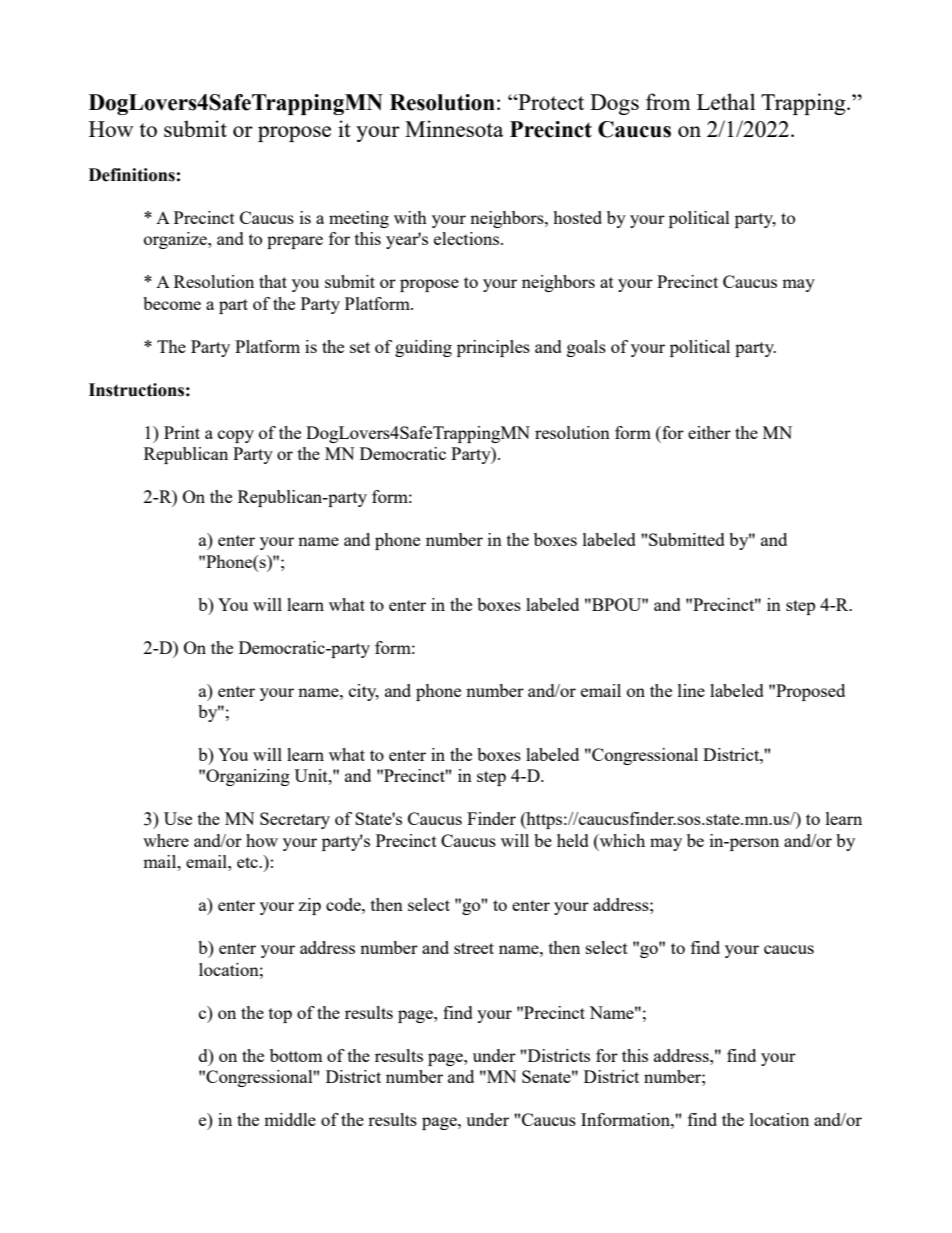  What do you see at coordinates (454, 128) in the page?
I see `Minnesota` at bounding box center [454, 128].
